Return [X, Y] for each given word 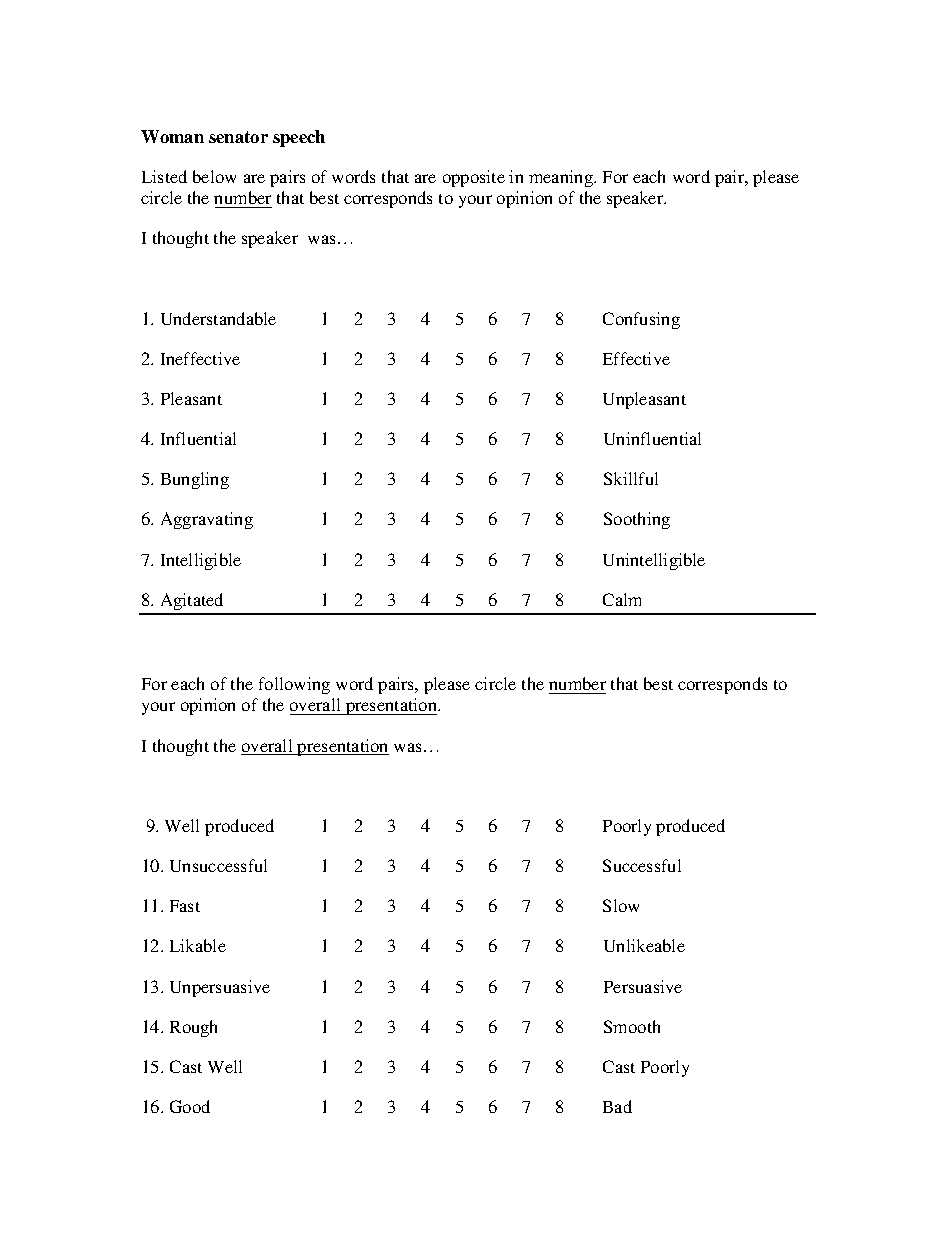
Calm [622, 599]
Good [190, 1106]
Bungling [195, 480]
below [214, 176]
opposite [474, 178]
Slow [621, 905]
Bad [617, 1106]
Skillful [631, 478]
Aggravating [207, 520]
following [294, 685]
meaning [562, 178]
